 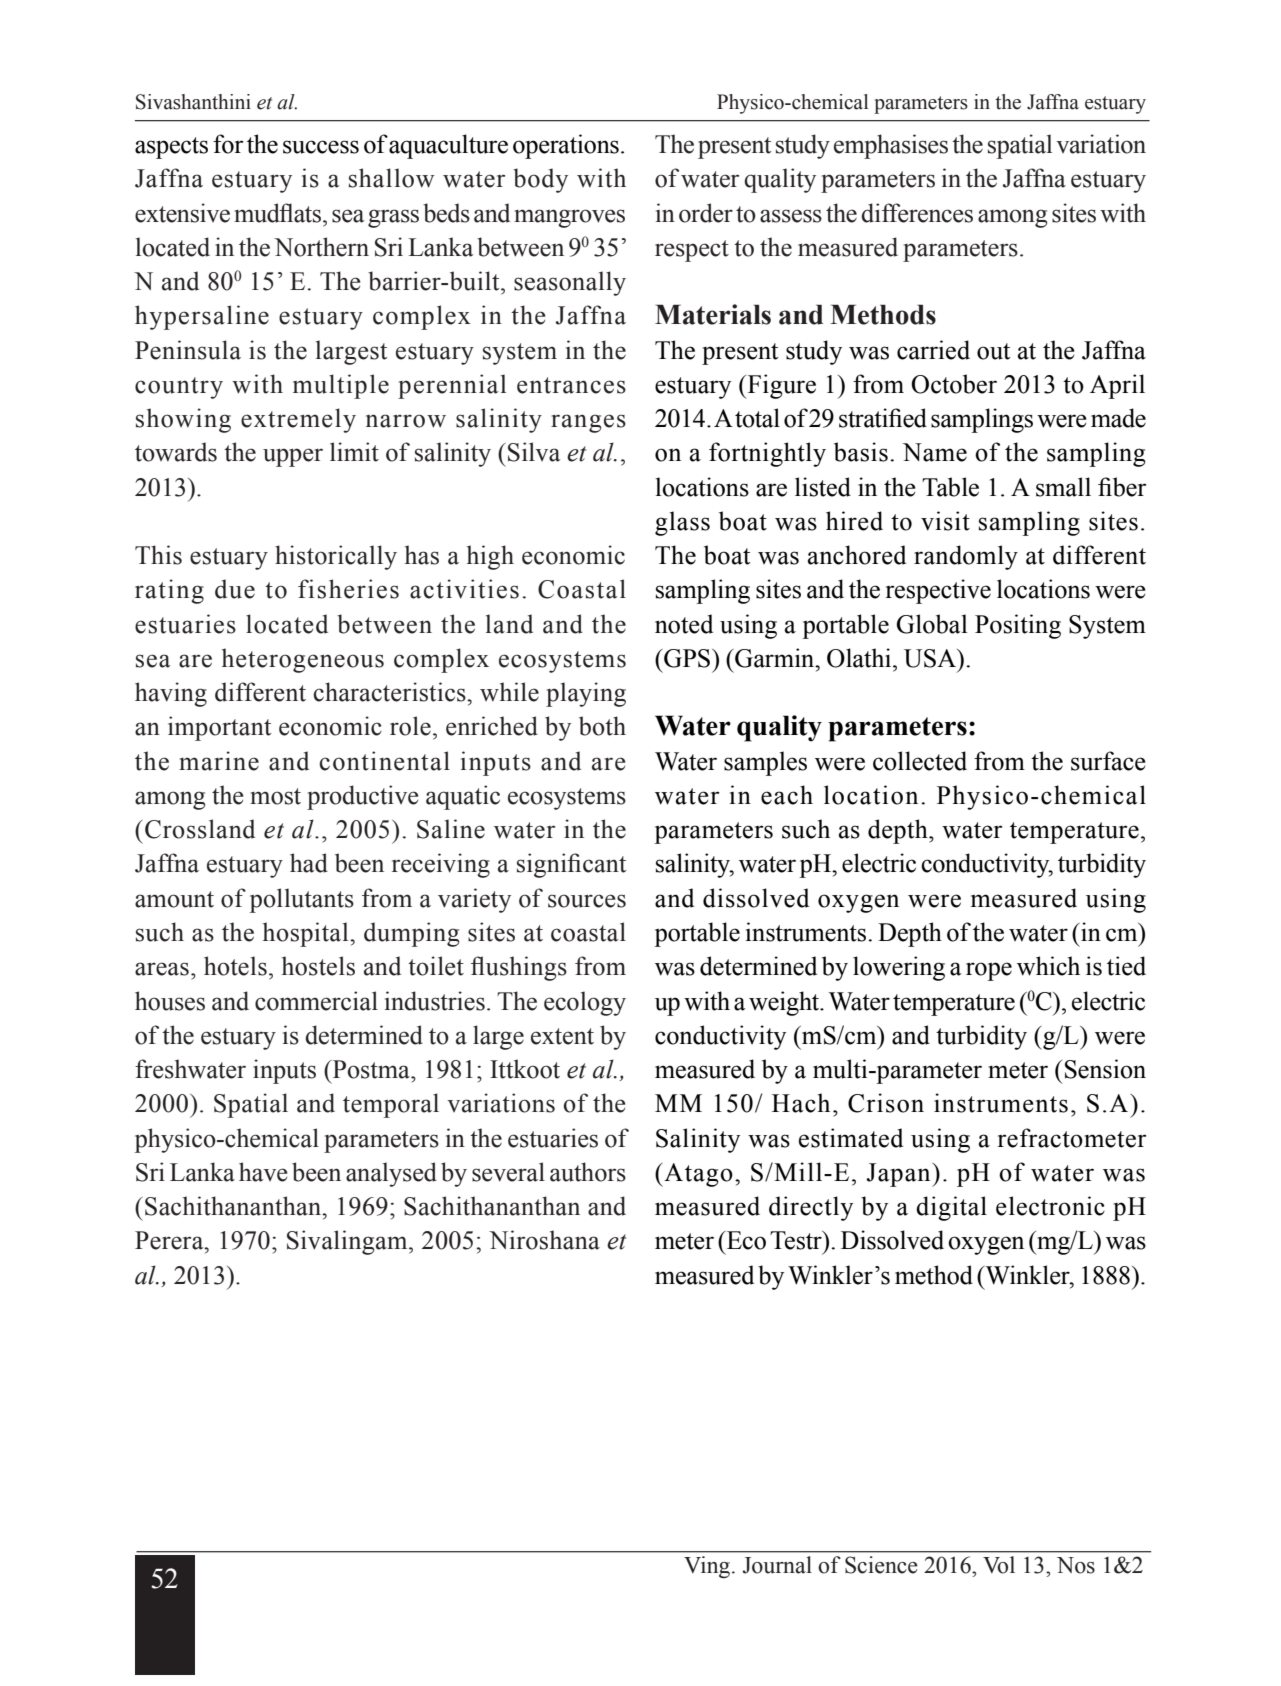 What do you see at coordinates (263, 1172) in the screenshot?
I see `have` at bounding box center [263, 1172].
